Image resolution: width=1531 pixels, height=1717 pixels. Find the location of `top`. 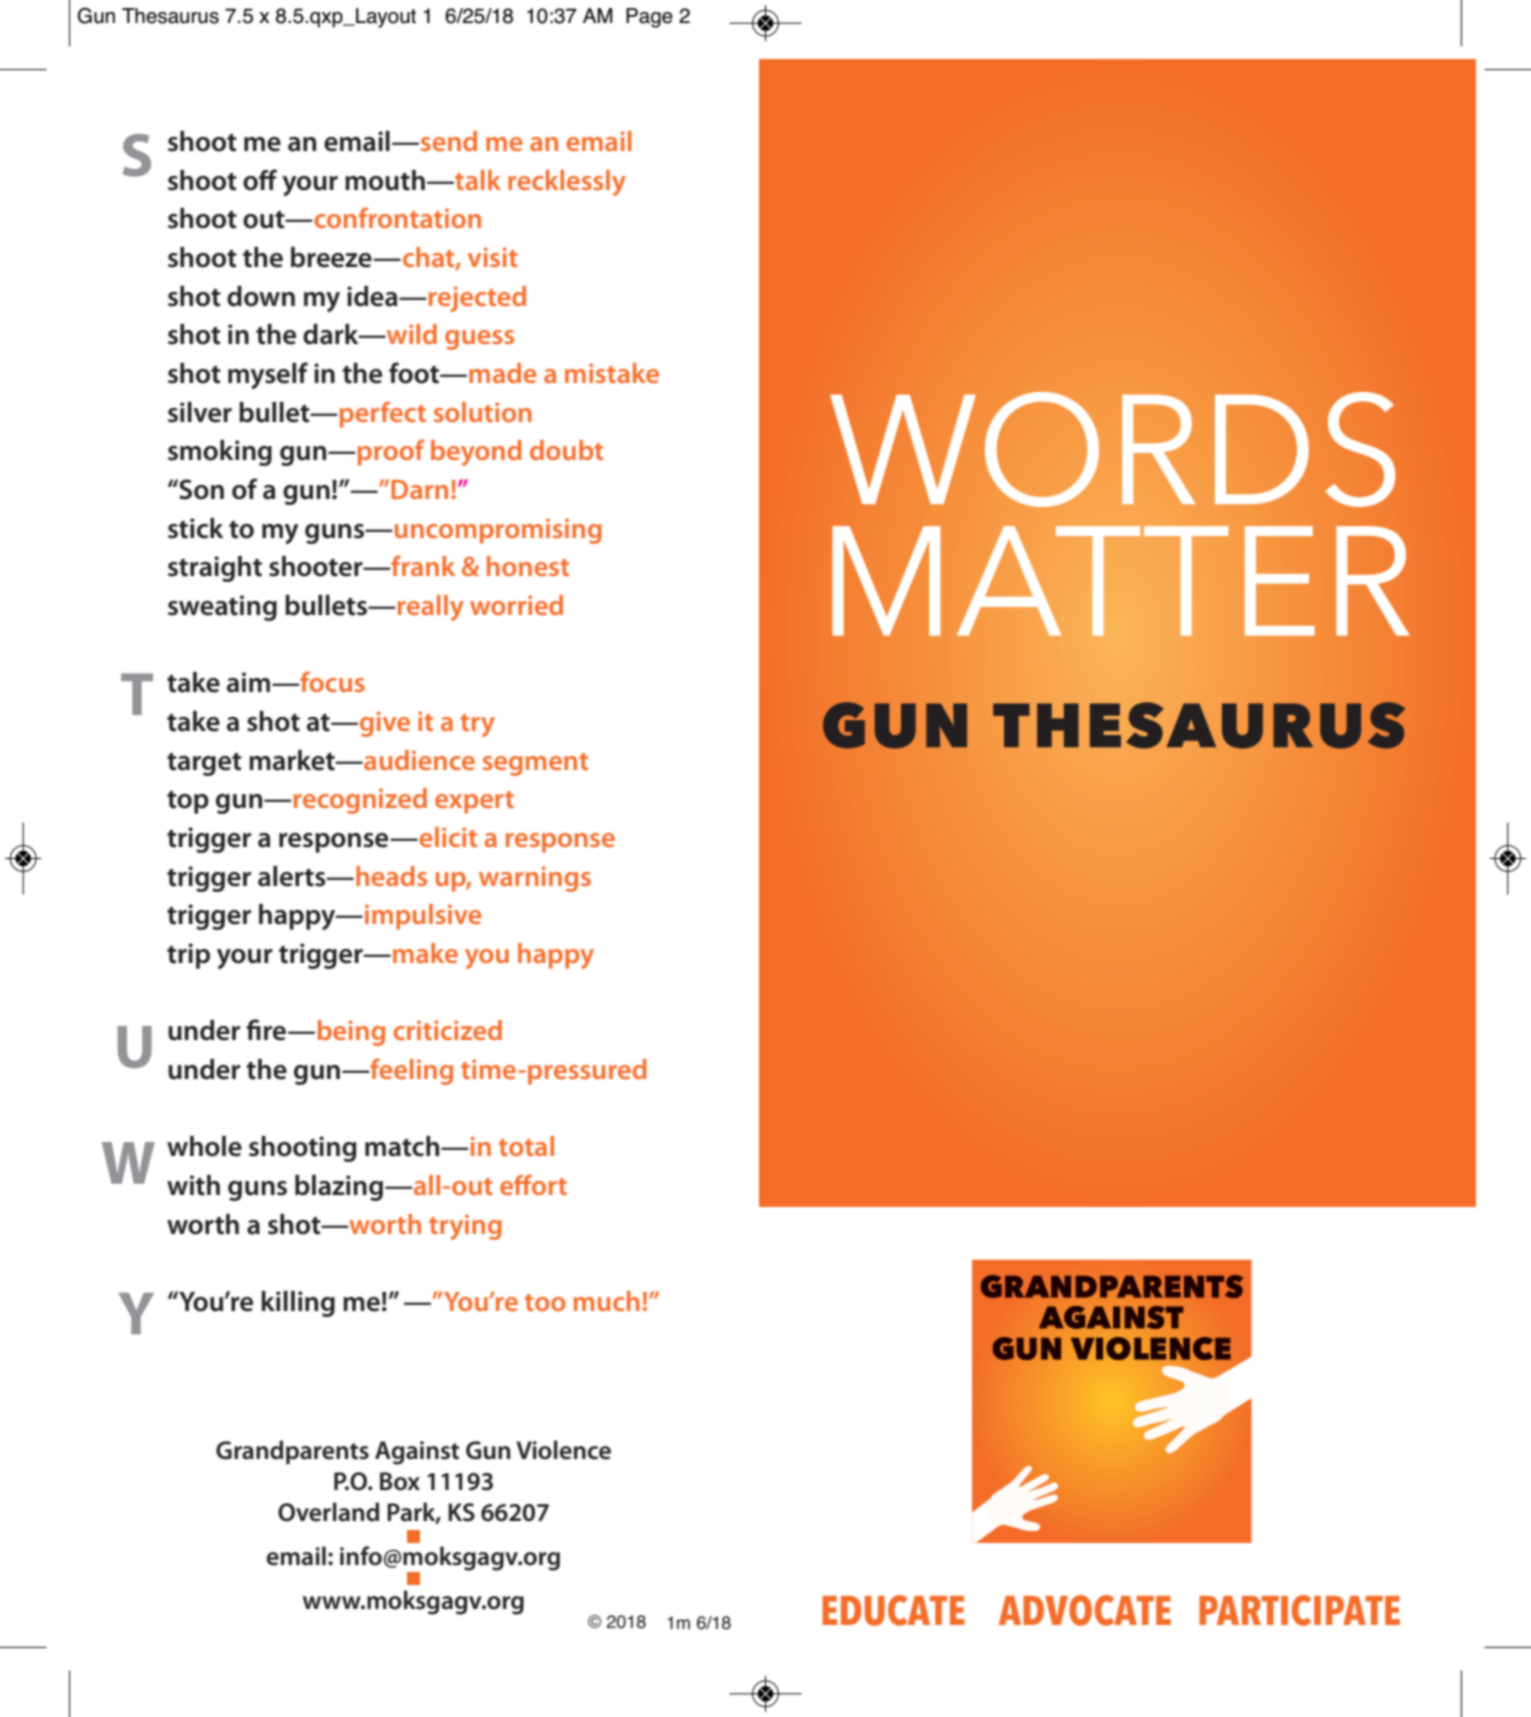

top is located at coordinates (188, 802).
